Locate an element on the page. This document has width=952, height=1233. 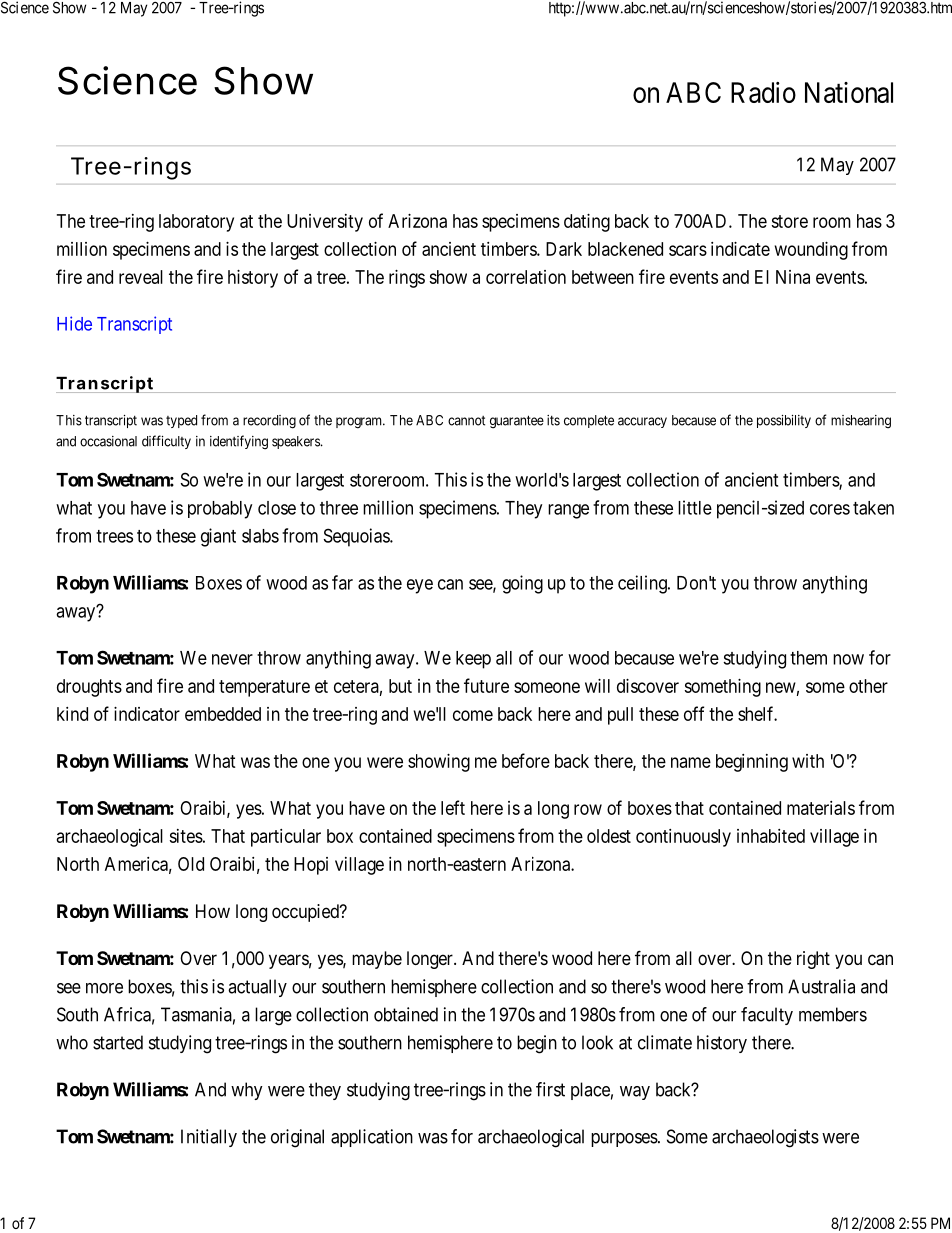
first is located at coordinates (550, 1089).
